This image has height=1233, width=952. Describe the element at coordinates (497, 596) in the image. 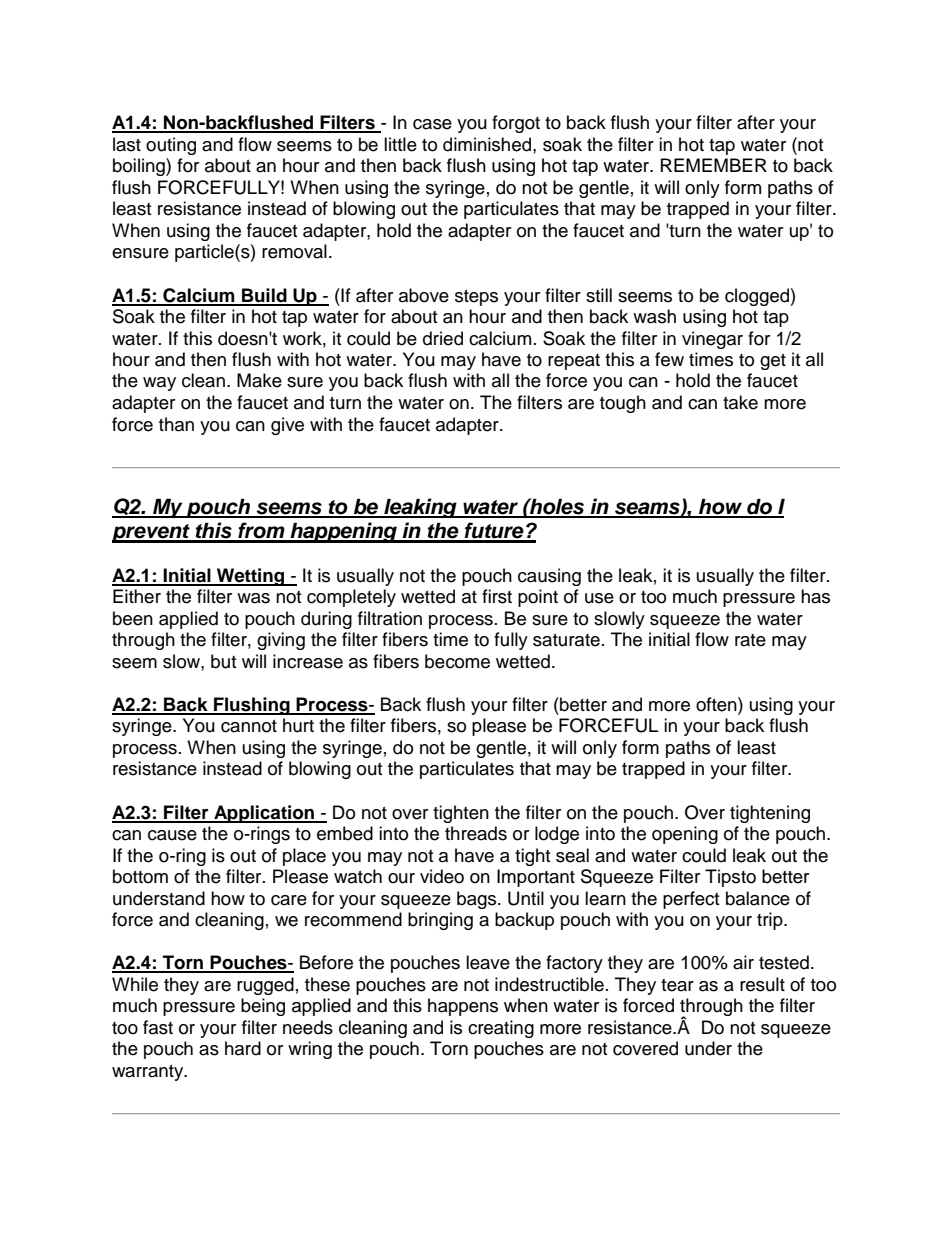

I see `first` at that location.
